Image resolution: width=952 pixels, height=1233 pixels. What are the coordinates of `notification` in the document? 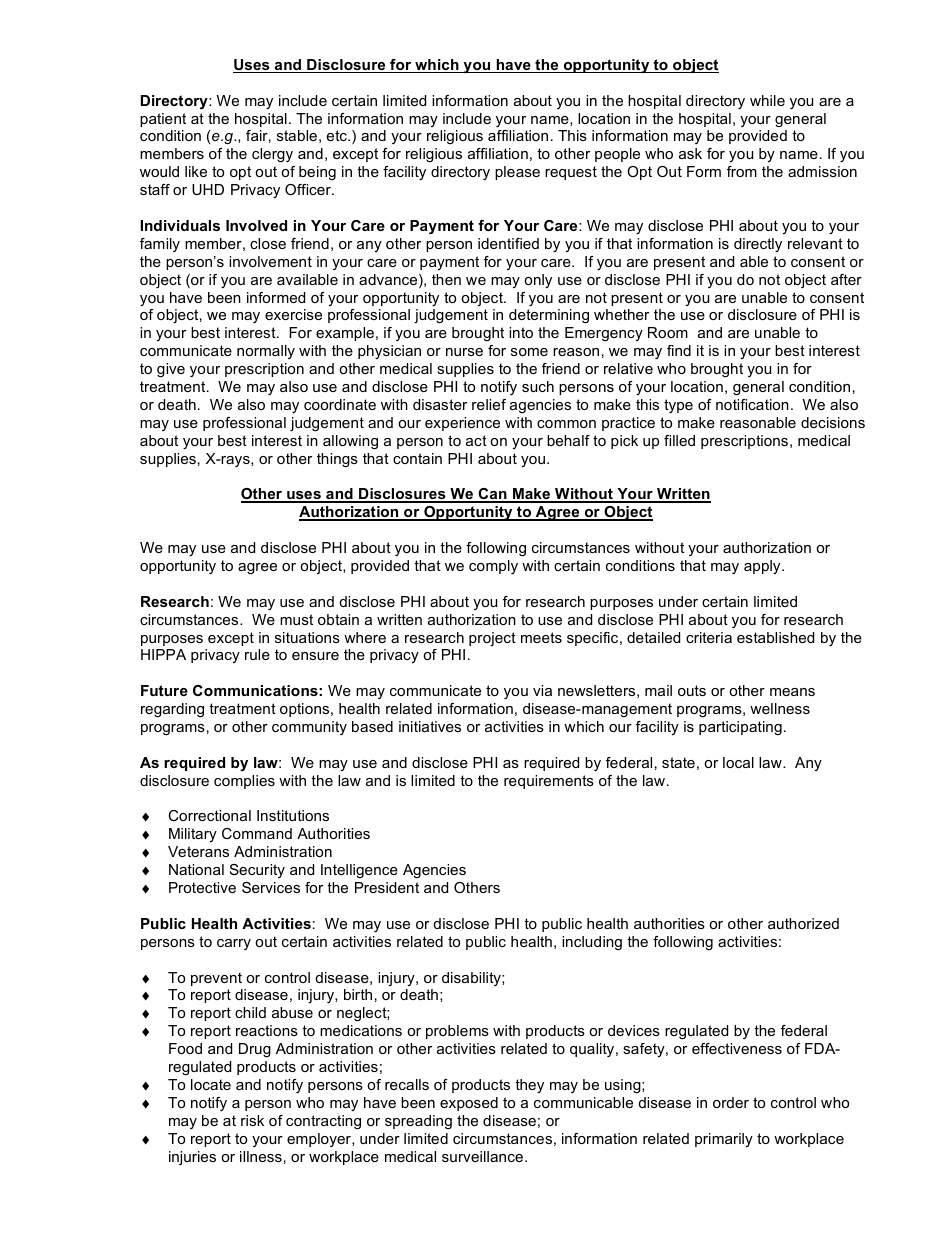 It's located at (752, 404).
